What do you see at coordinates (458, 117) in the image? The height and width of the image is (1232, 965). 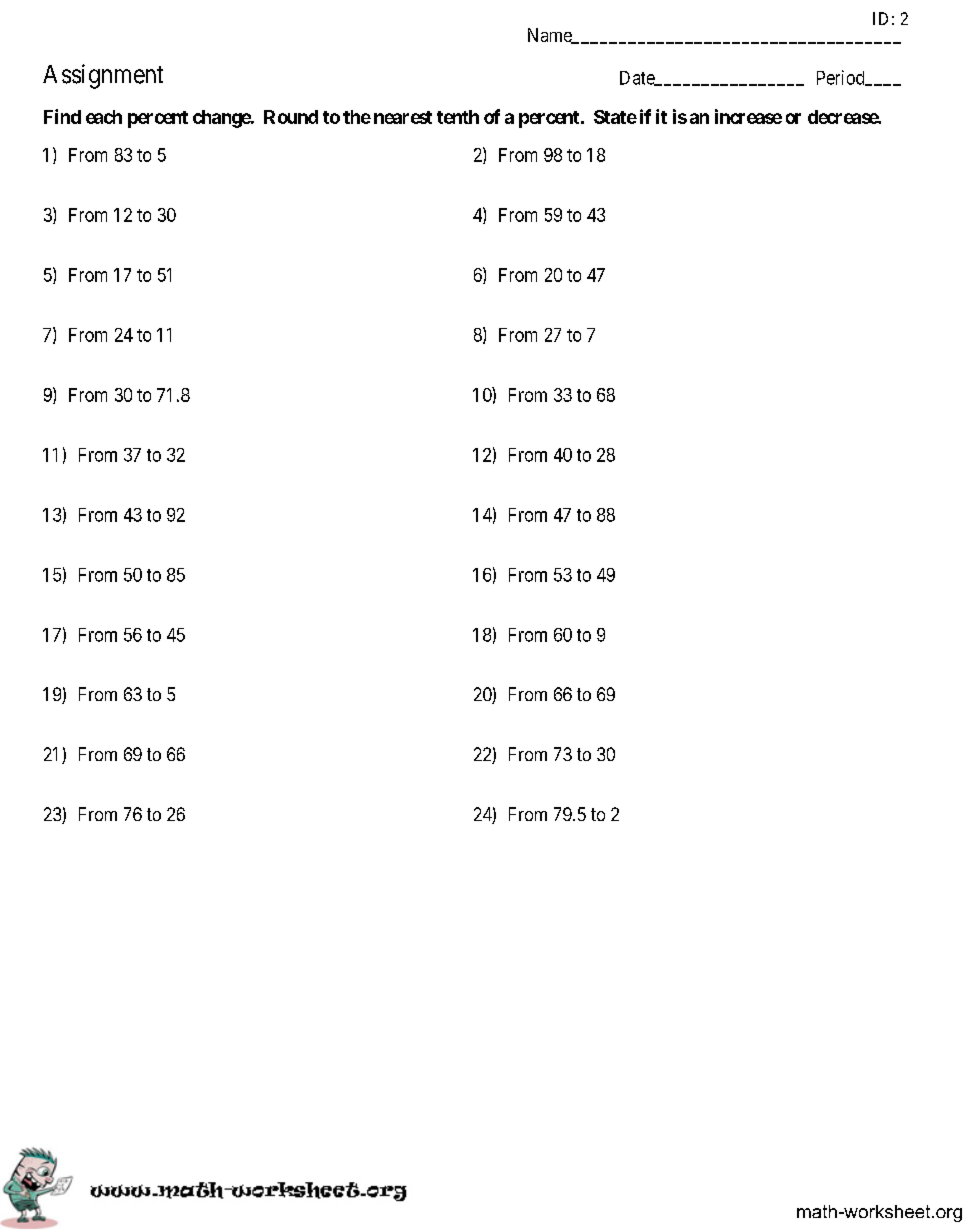 I see `tenth` at bounding box center [458, 117].
